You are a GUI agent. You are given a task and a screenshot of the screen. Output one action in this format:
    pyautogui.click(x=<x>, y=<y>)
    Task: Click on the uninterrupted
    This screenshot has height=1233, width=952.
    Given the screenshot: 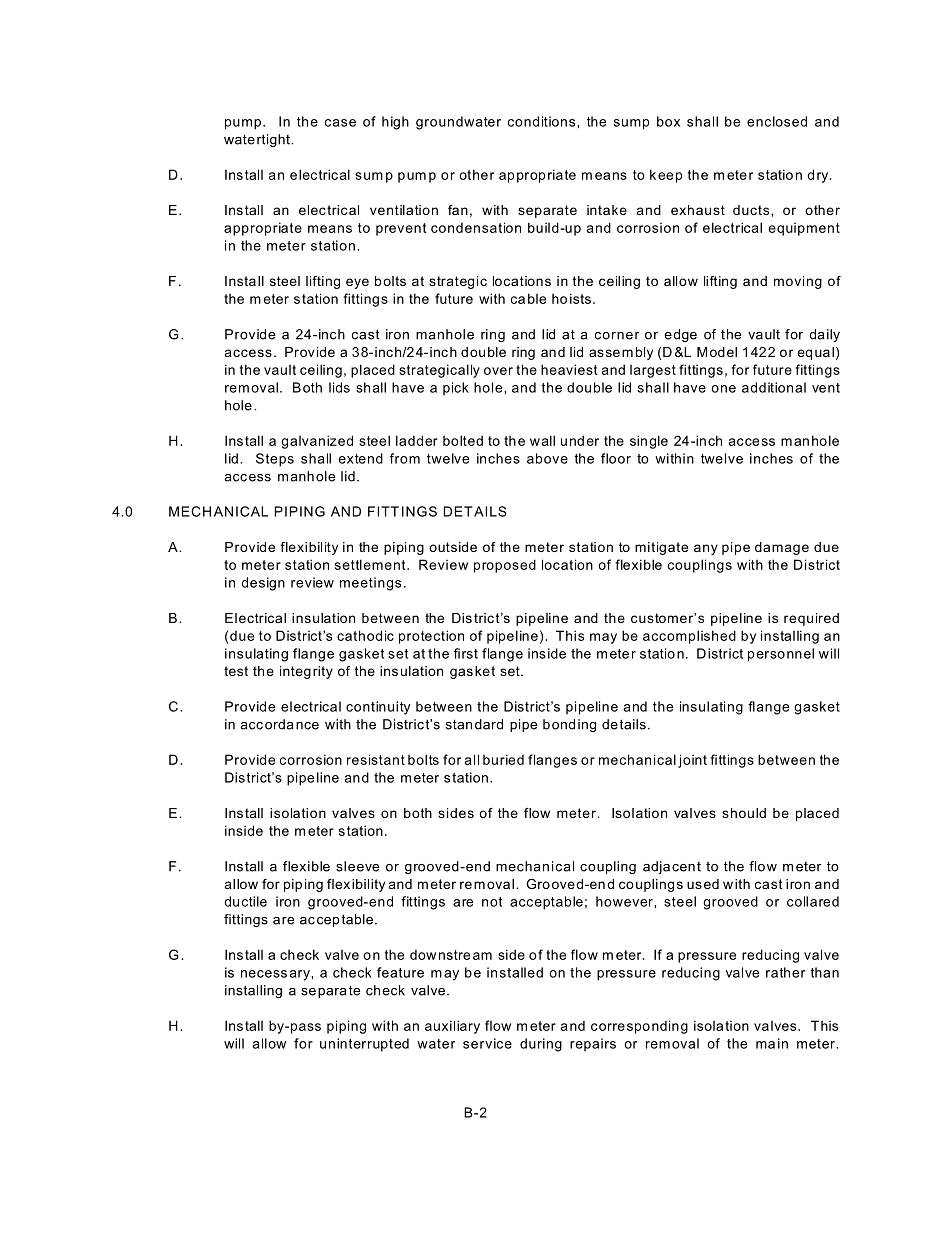 What is the action you would take?
    pyautogui.click(x=364, y=1045)
